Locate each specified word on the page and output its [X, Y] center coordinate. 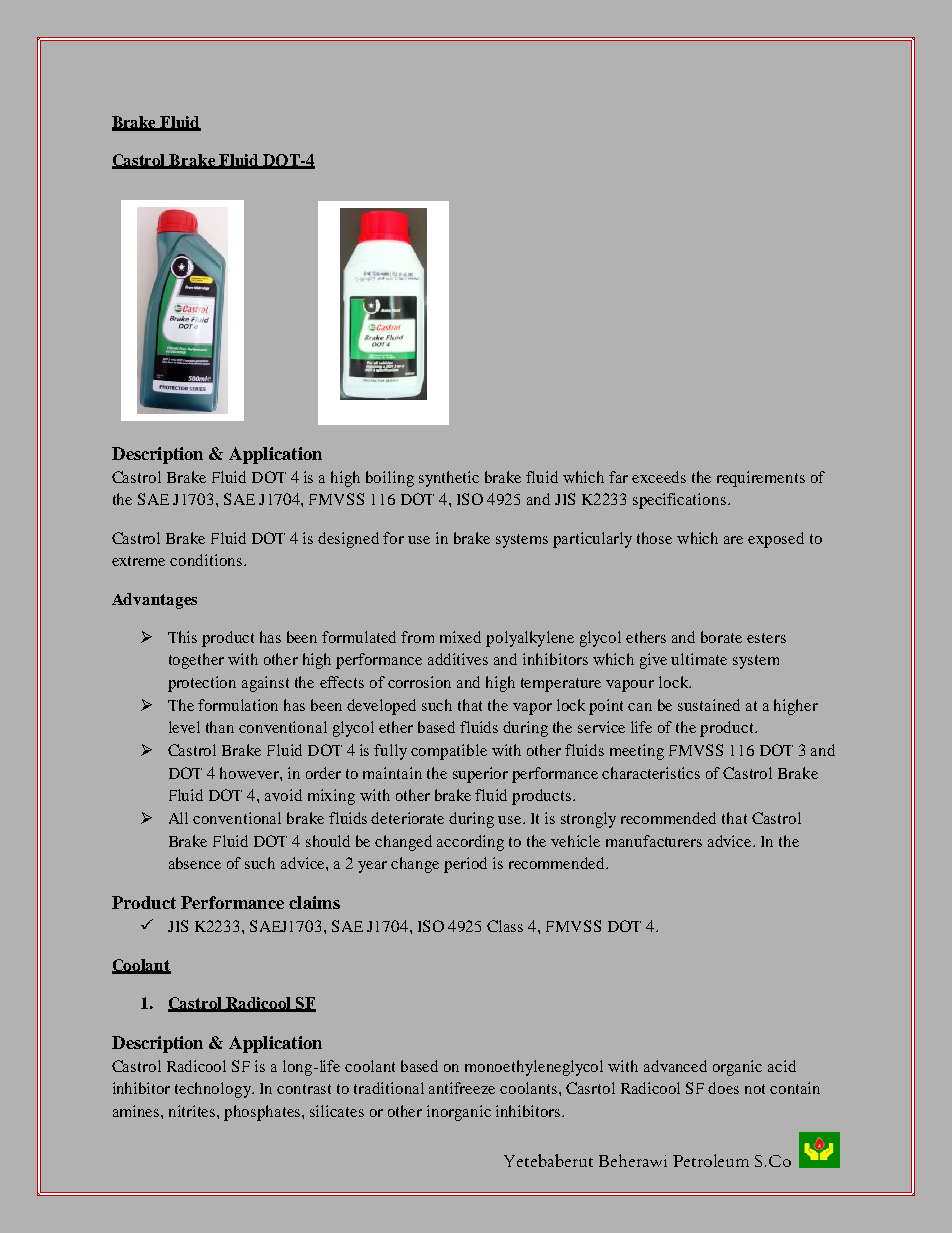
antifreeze [462, 1088]
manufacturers [654, 841]
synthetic [449, 479]
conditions [207, 560]
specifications [679, 501]
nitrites [193, 1111]
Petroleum [711, 1160]
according [470, 843]
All [178, 818]
